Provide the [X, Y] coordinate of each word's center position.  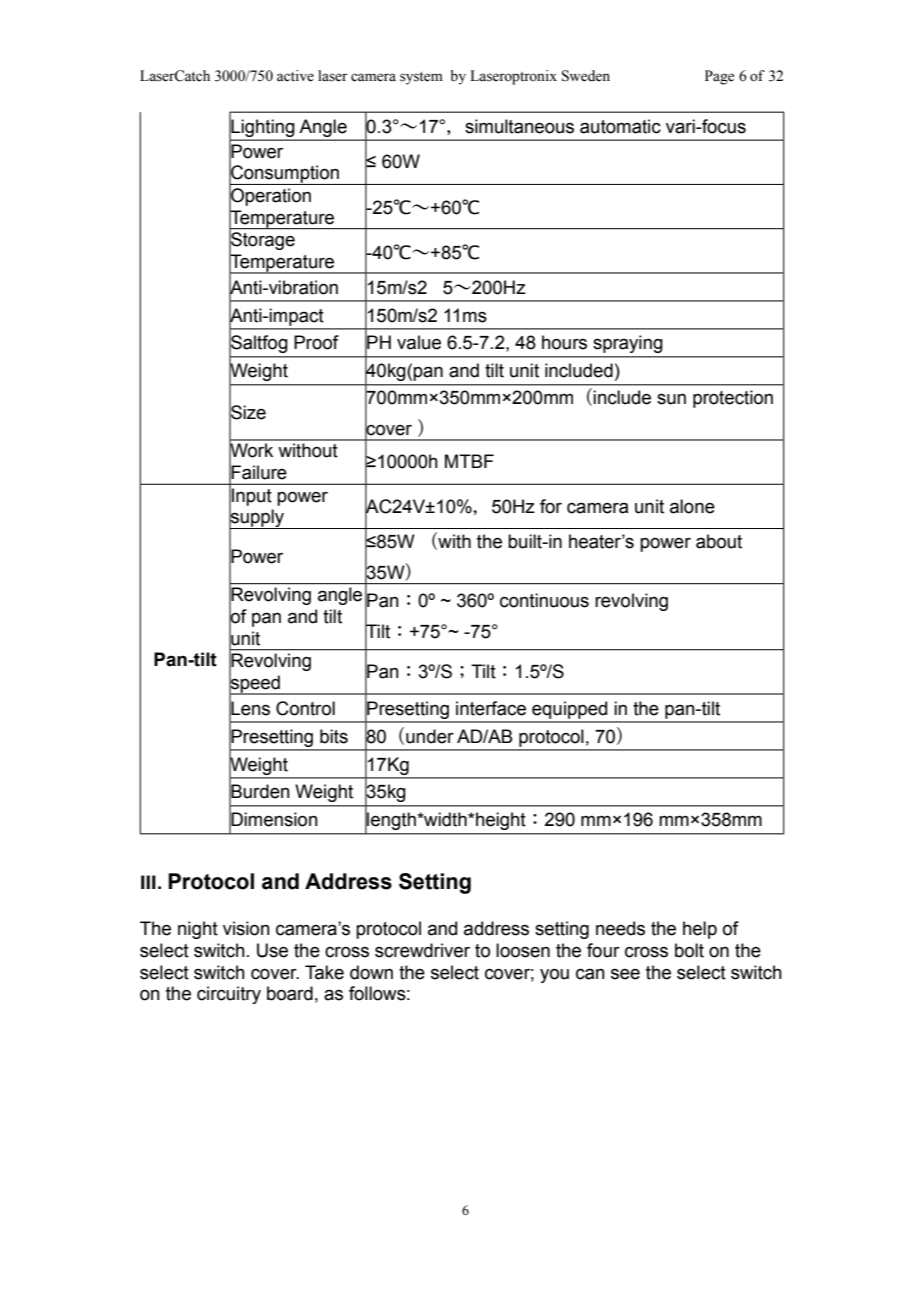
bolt [689, 950]
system [421, 78]
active [295, 76]
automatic [620, 126]
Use [272, 950]
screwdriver [422, 950]
